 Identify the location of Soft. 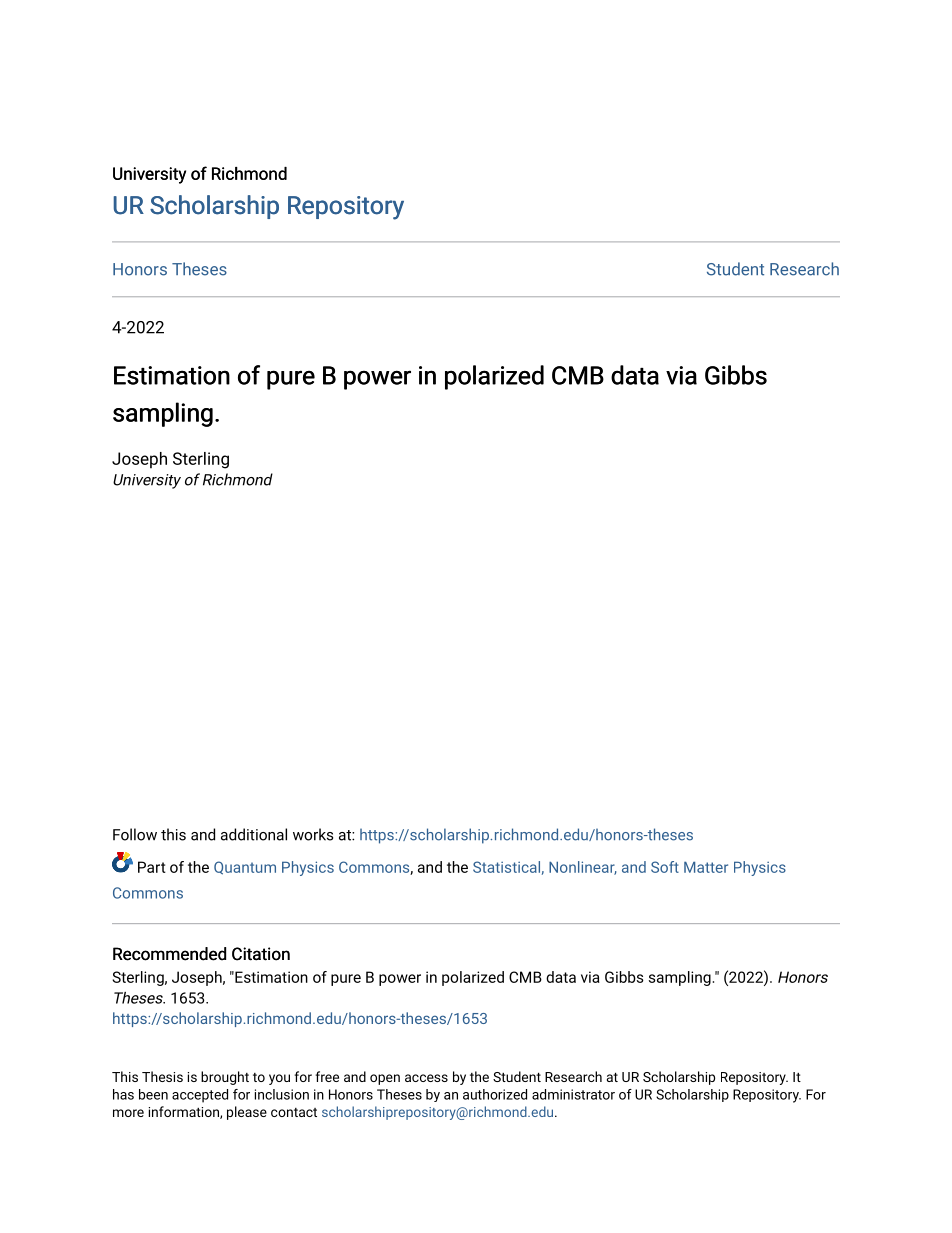
(665, 867).
